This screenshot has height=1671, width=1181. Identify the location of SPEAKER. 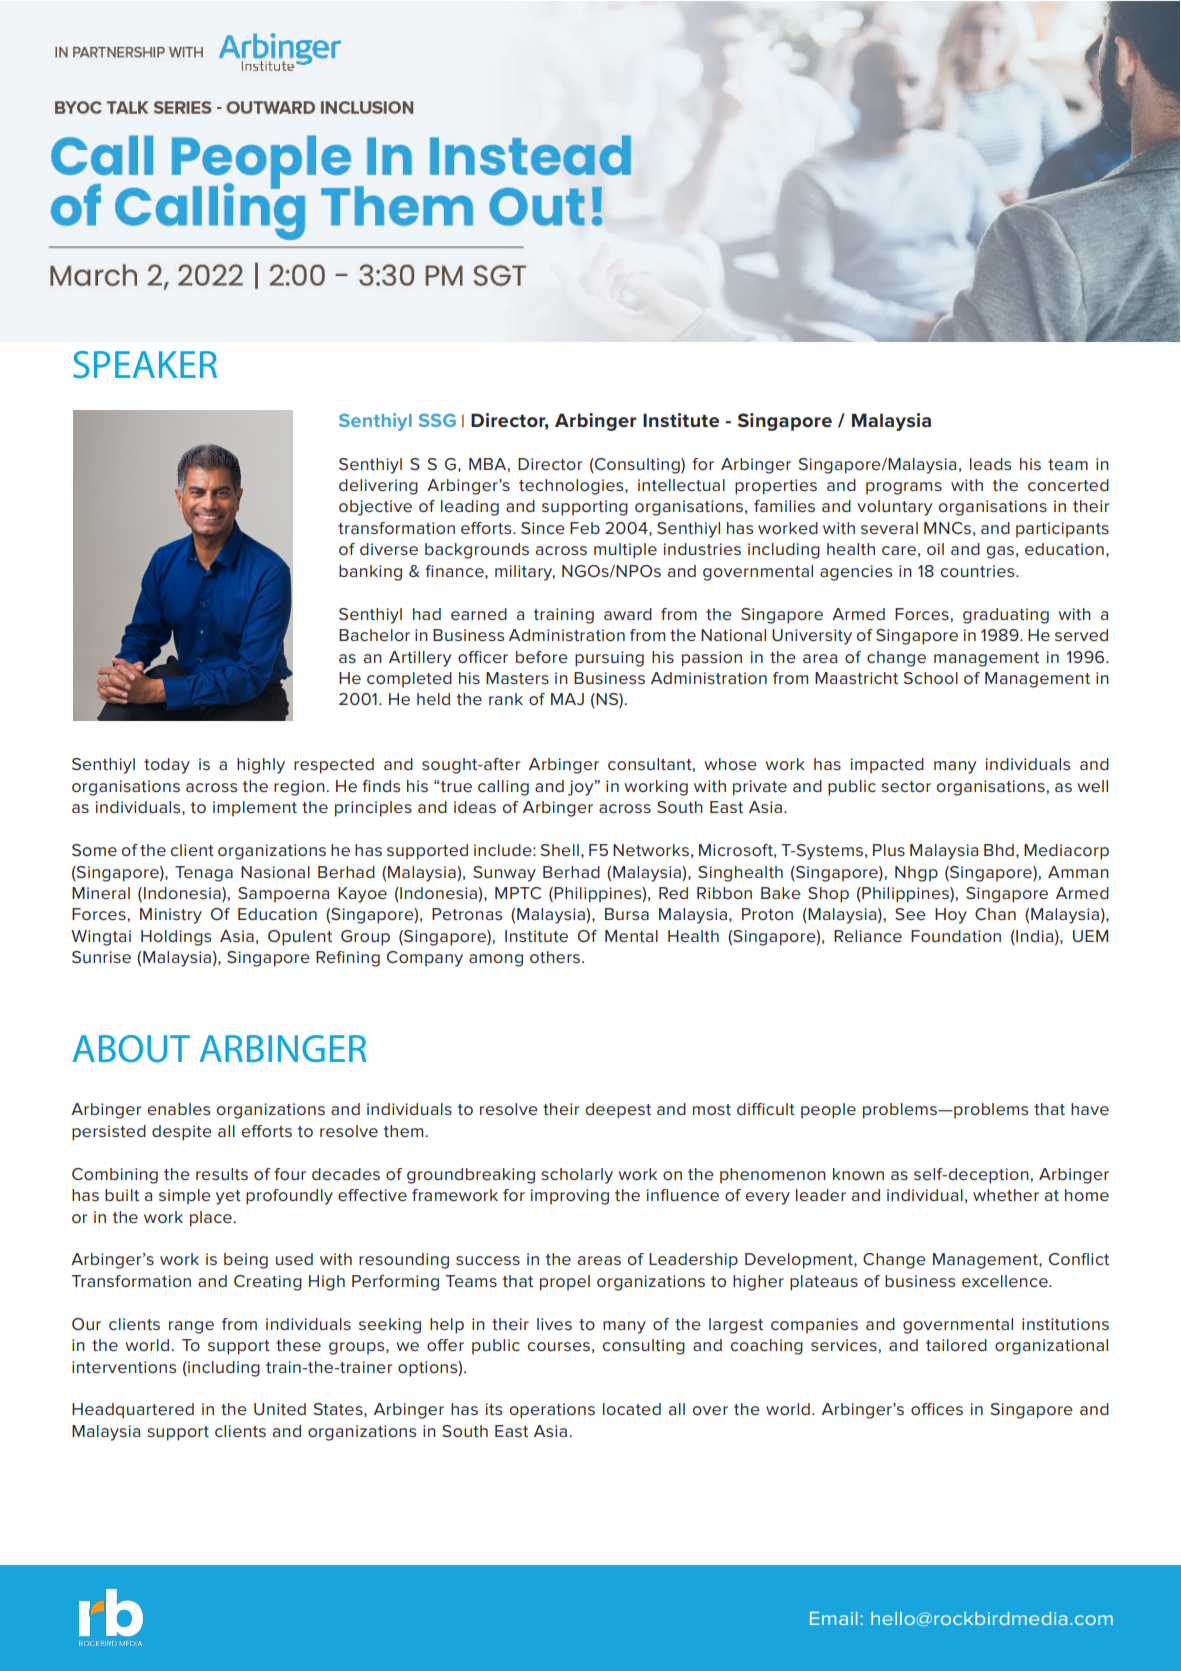
(145, 364).
